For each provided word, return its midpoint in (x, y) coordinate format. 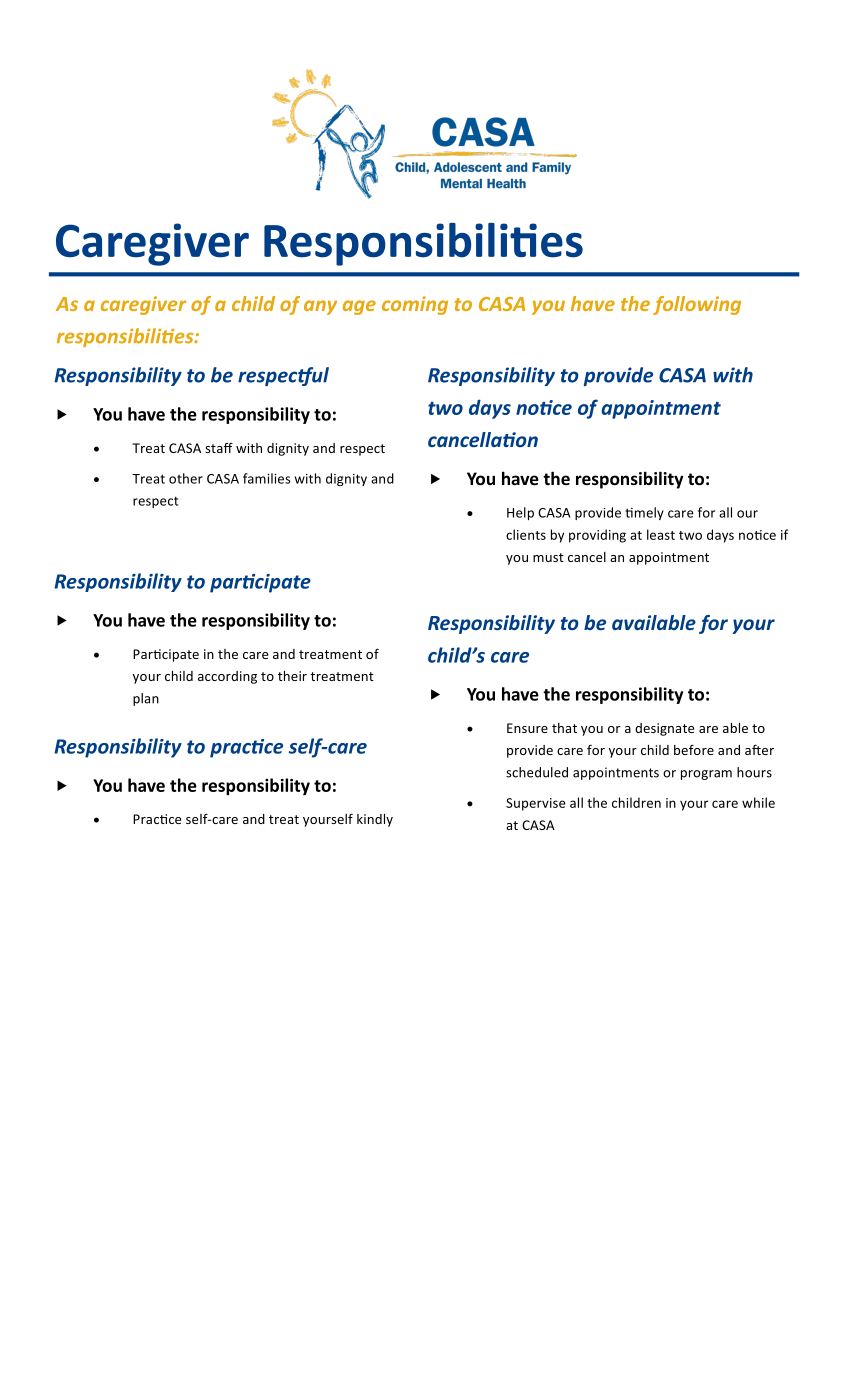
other (186, 478)
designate (664, 729)
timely (644, 513)
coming (415, 305)
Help (520, 513)
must (548, 557)
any (320, 307)
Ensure (527, 728)
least (661, 534)
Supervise (536, 804)
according (227, 677)
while (758, 802)
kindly (375, 820)
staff (219, 447)
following (697, 305)
